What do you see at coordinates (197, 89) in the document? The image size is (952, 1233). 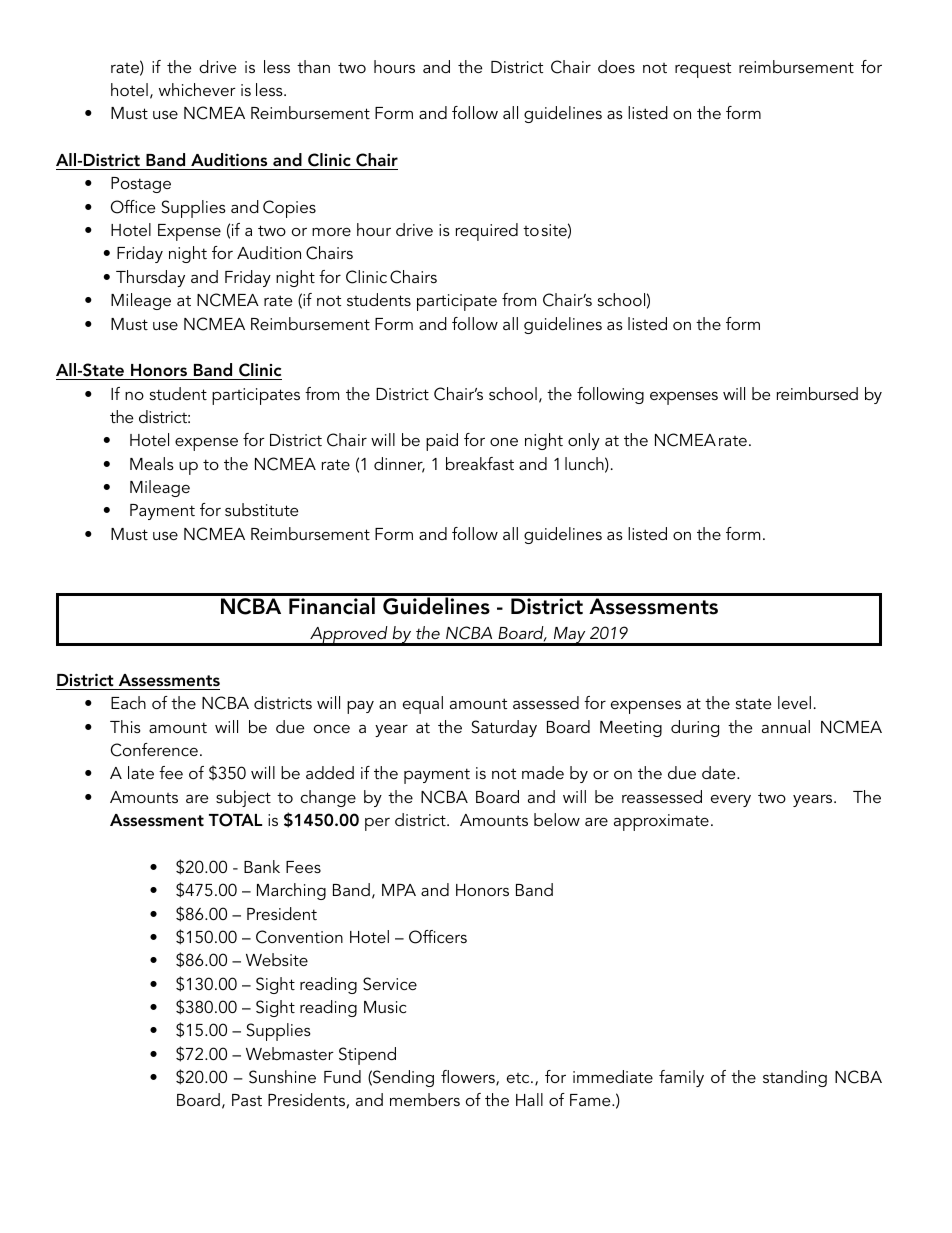 I see `whichever` at bounding box center [197, 89].
